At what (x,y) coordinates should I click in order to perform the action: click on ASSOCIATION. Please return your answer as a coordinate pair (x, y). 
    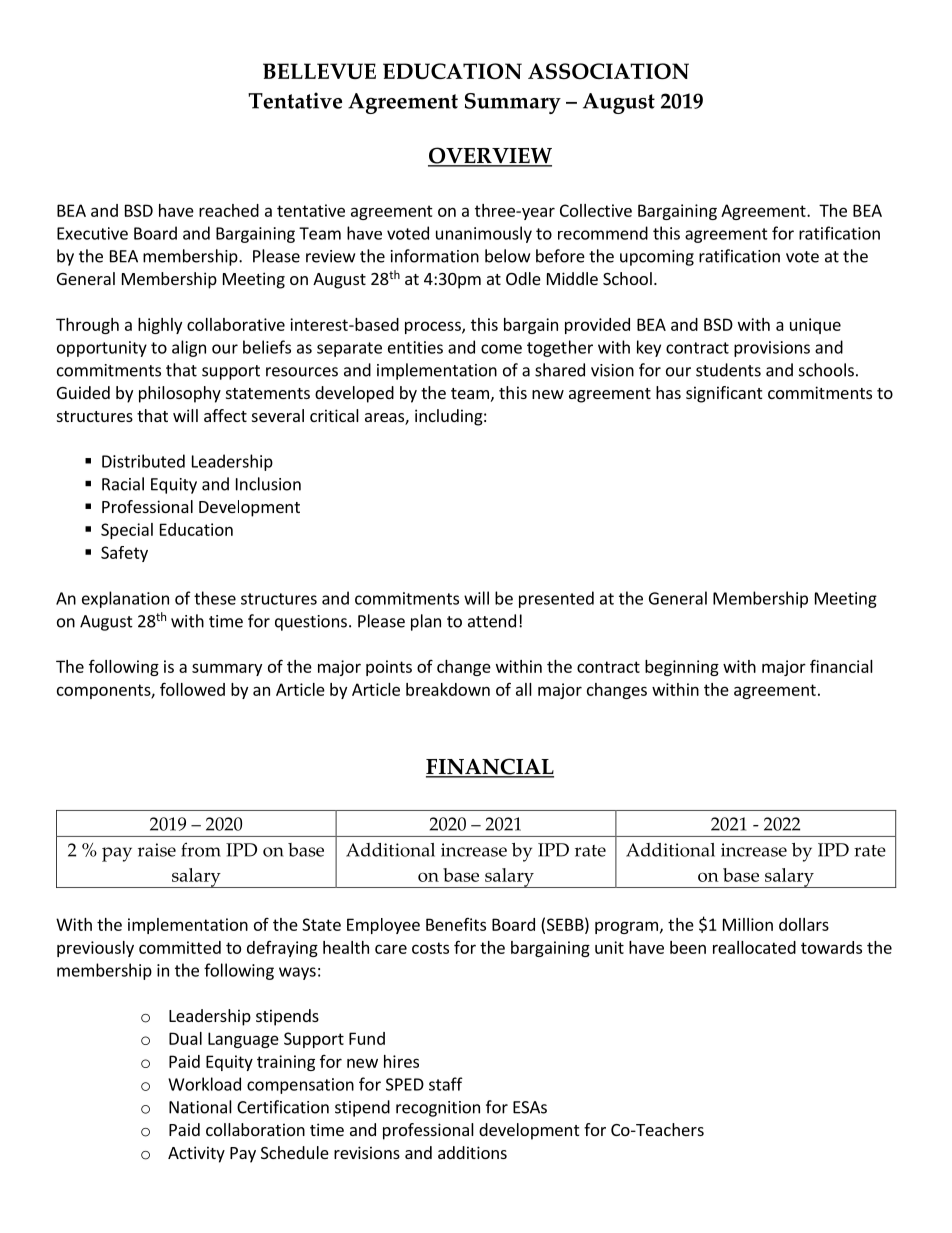
    Looking at the image, I should click on (608, 71).
